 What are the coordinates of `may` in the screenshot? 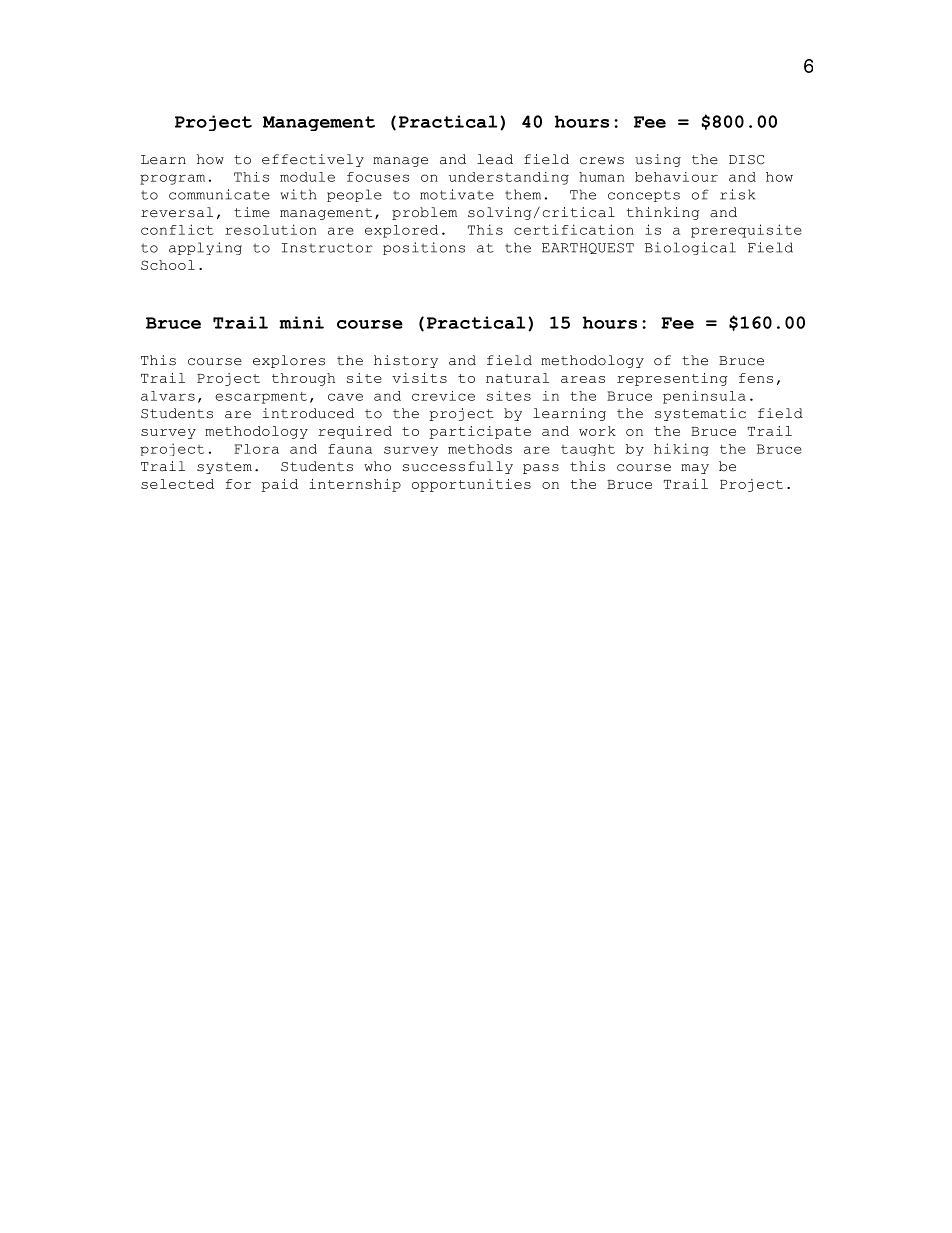 It's located at (695, 469).
